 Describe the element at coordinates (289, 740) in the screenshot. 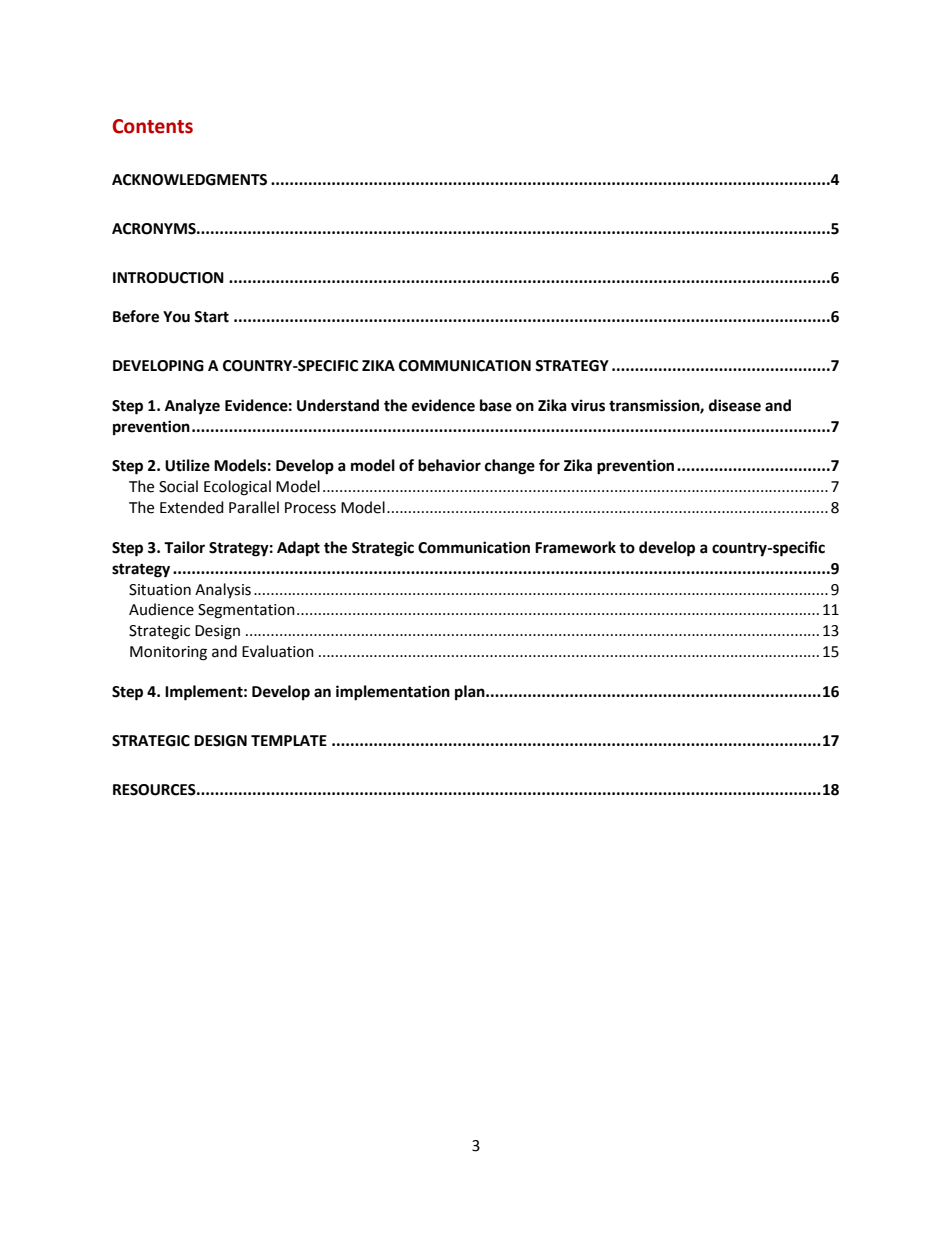

I see `TEMPLATE` at that location.
